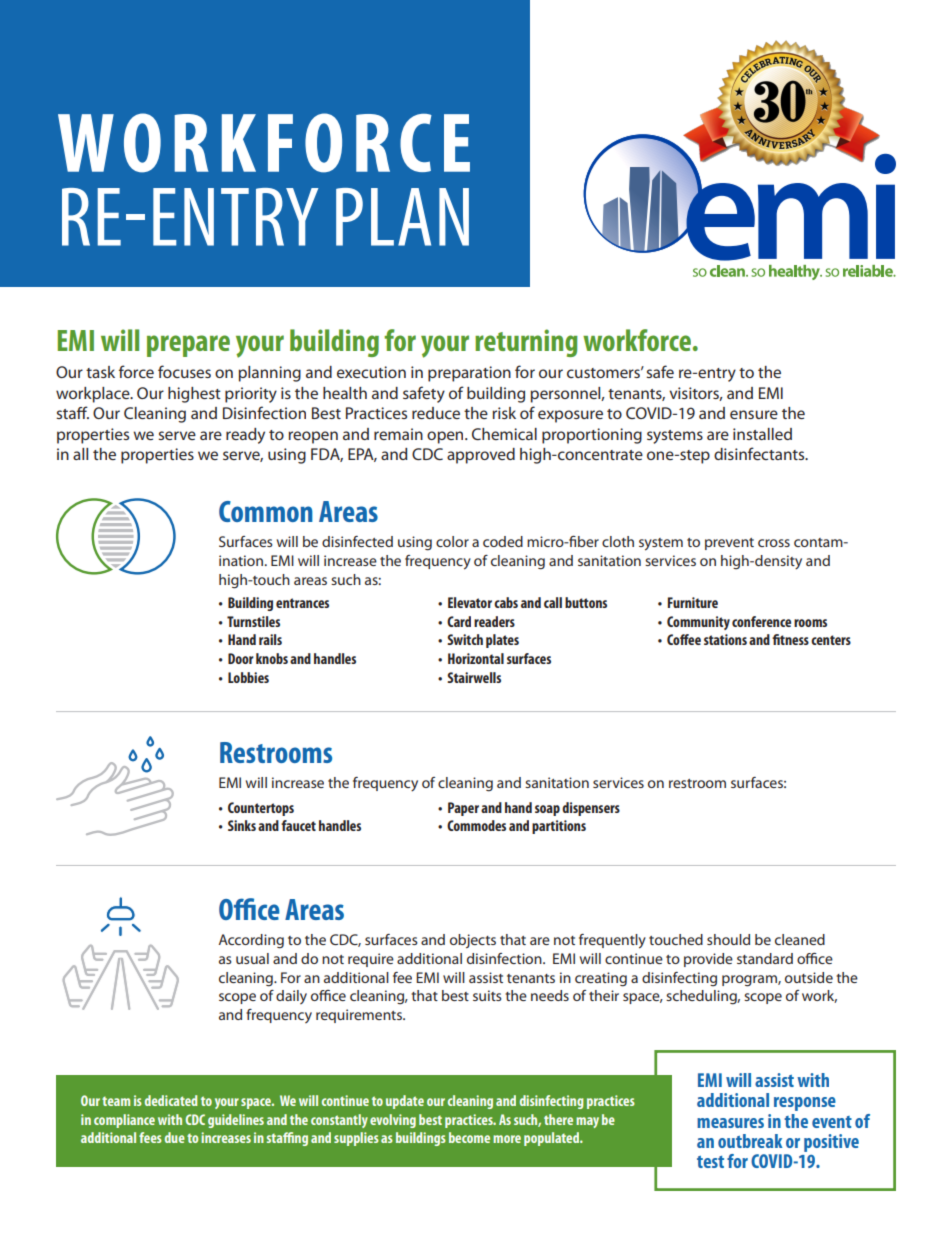  I want to click on Countertops, so click(261, 809).
